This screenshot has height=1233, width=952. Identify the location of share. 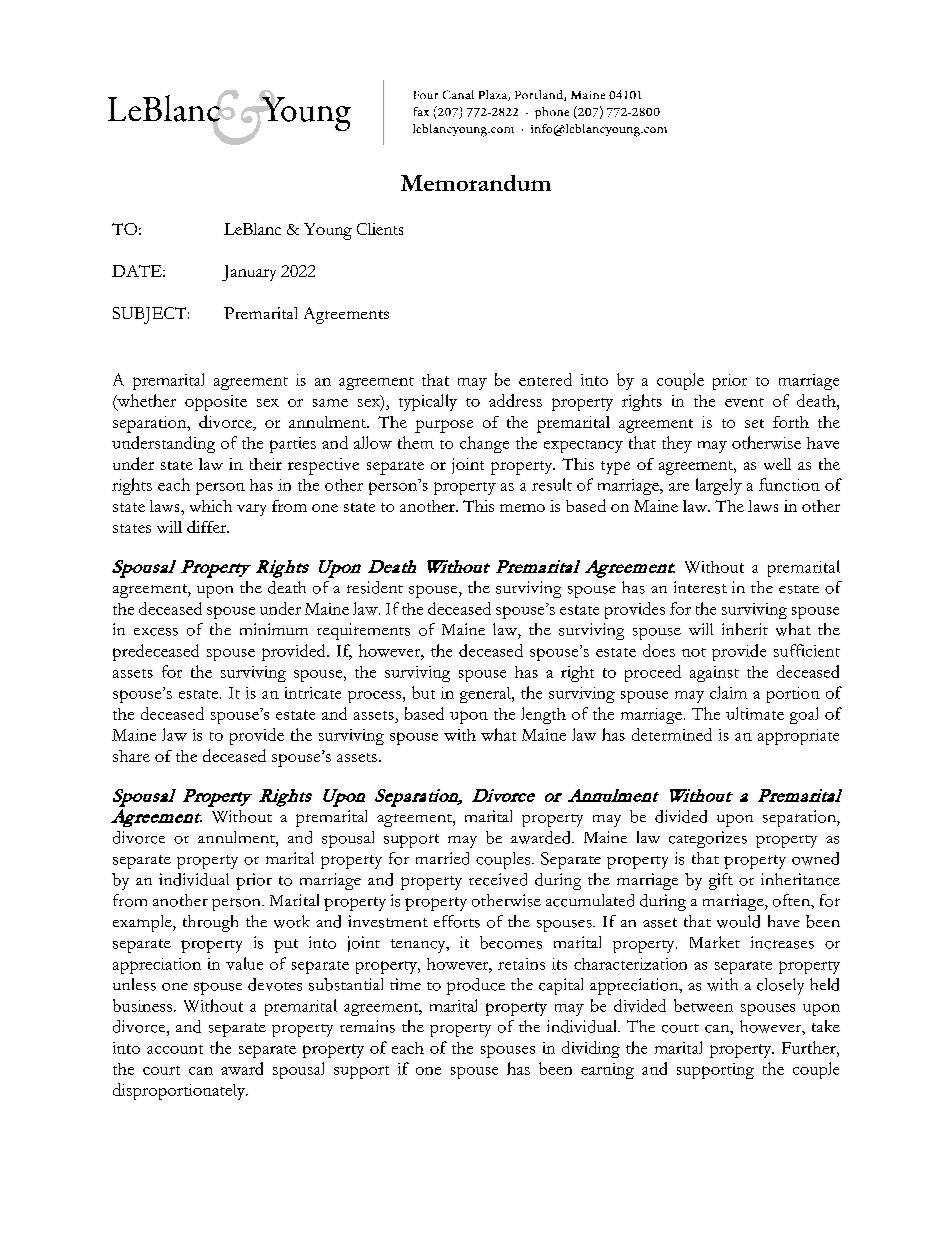
(131, 756).
